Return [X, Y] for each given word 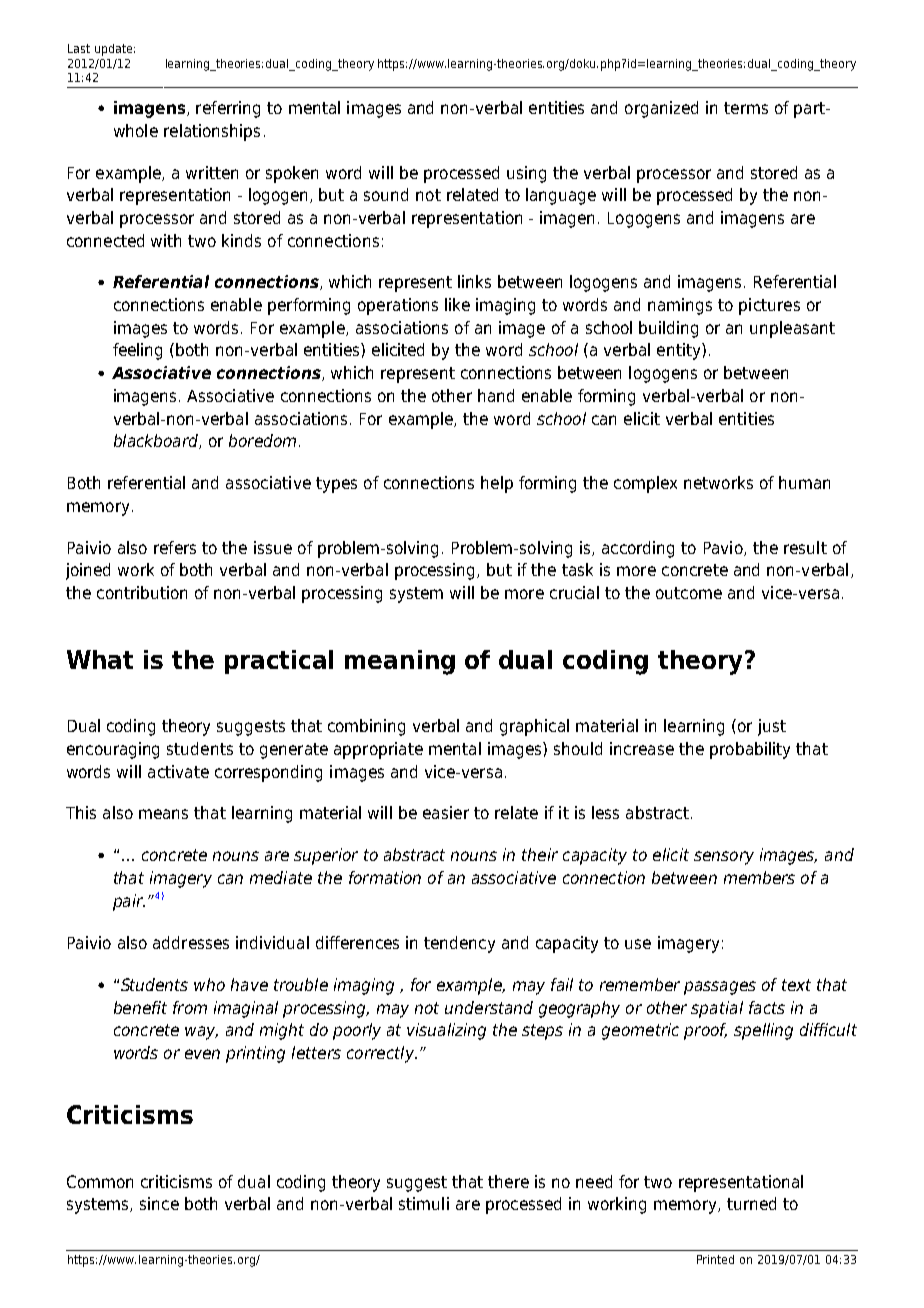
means [163, 814]
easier [446, 812]
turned [751, 1203]
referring [228, 109]
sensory [724, 858]
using [526, 174]
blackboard [157, 441]
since [159, 1203]
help [497, 484]
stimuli [424, 1203]
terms [746, 108]
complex [645, 484]
